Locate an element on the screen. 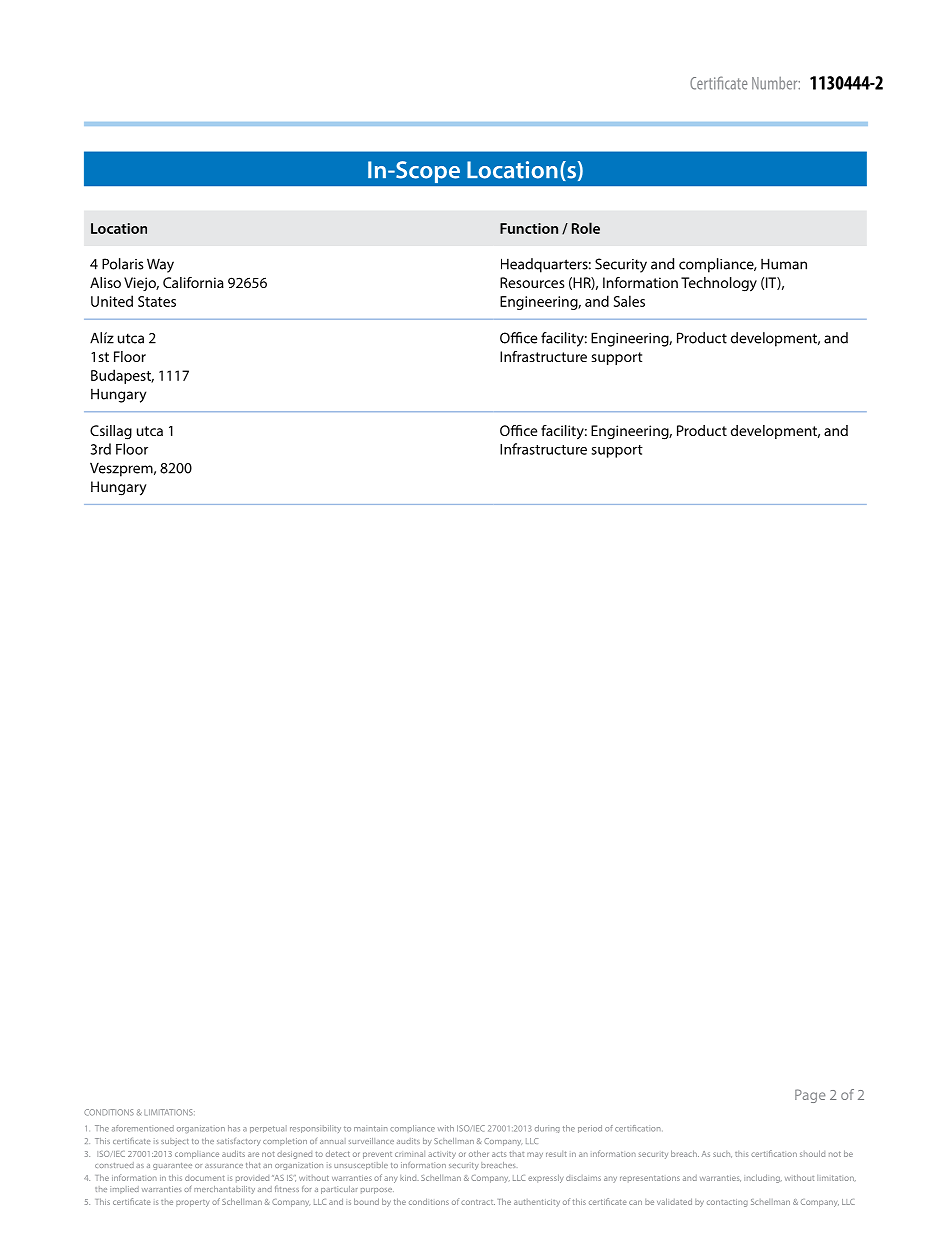 The width and height of the screenshot is (952, 1233). Page is located at coordinates (810, 1096).
